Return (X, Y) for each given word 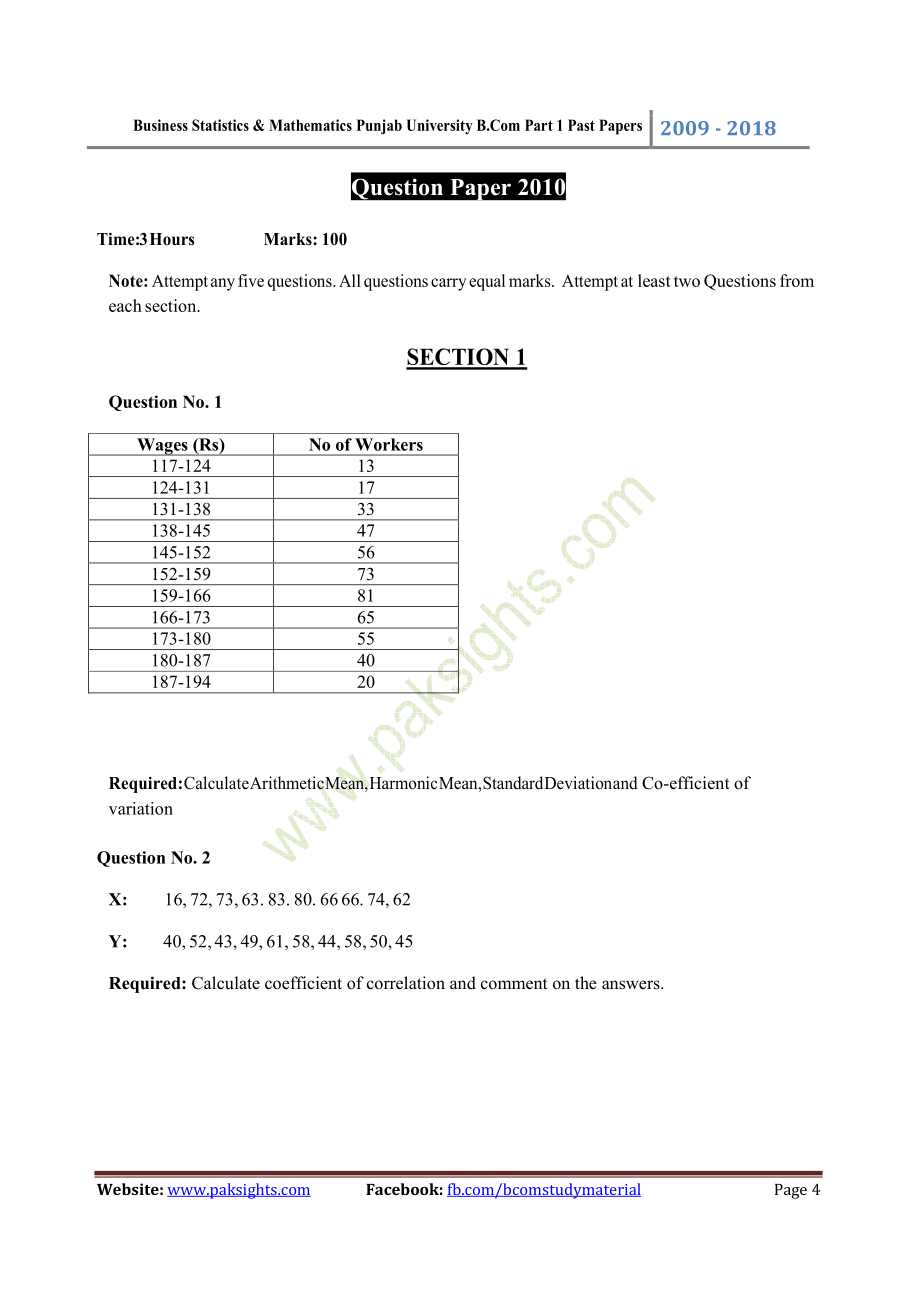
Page (791, 1191)
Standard (513, 783)
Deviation (578, 783)
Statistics (220, 125)
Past (581, 125)
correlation (406, 983)
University (439, 127)
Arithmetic (287, 783)
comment (514, 984)
